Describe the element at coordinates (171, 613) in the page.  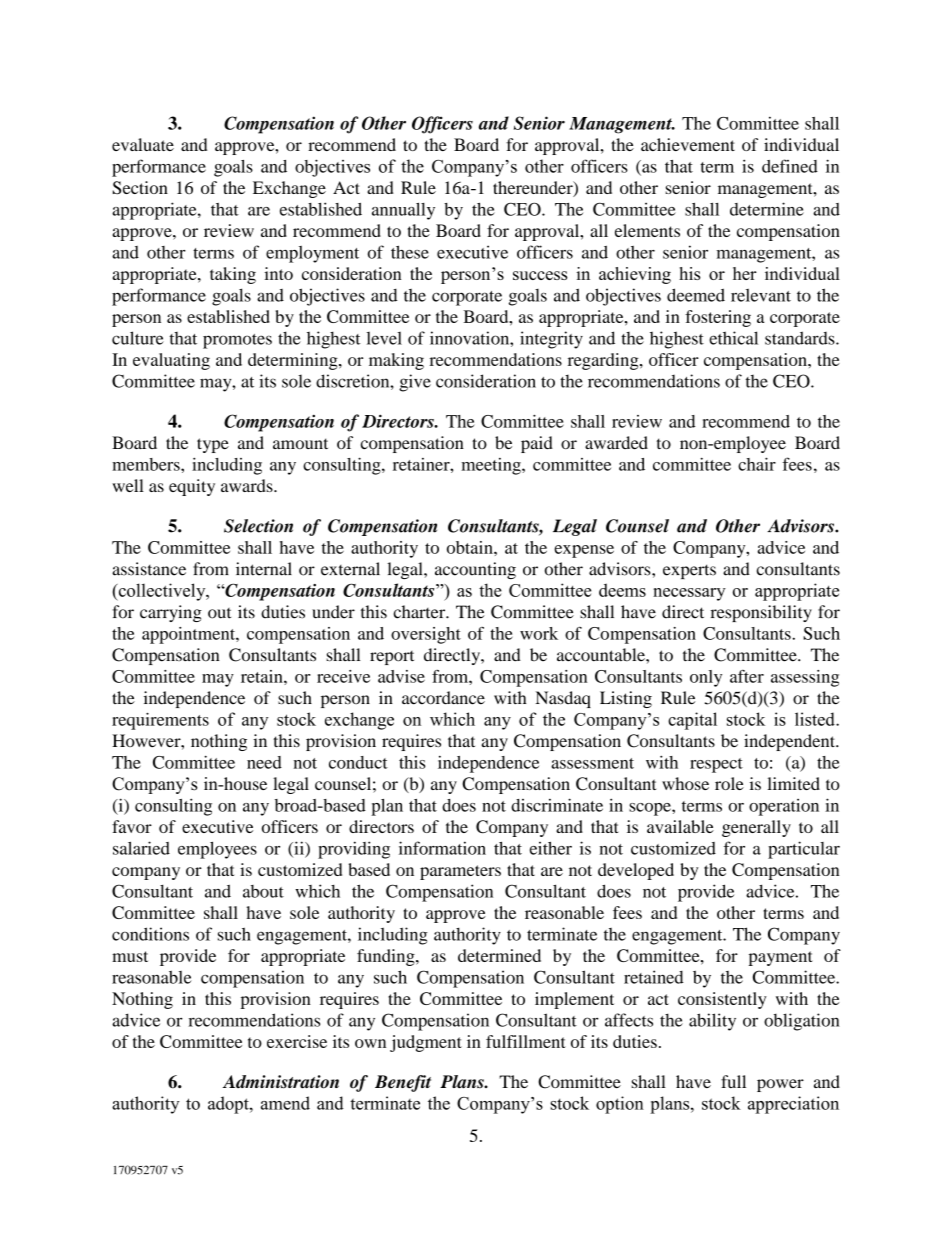
I see `carrying` at that location.
